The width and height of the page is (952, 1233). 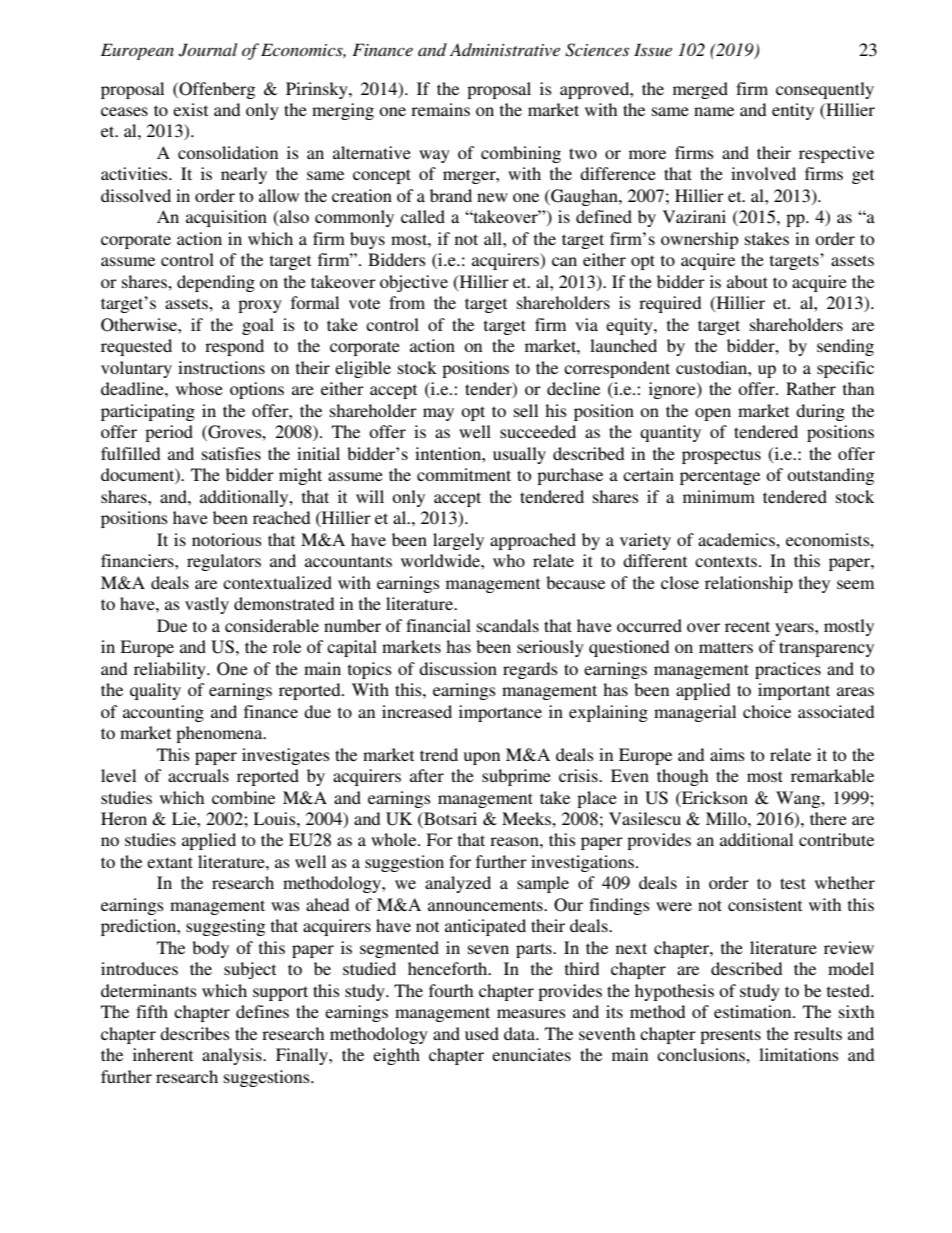 I want to click on Erickson, so click(x=714, y=797).
